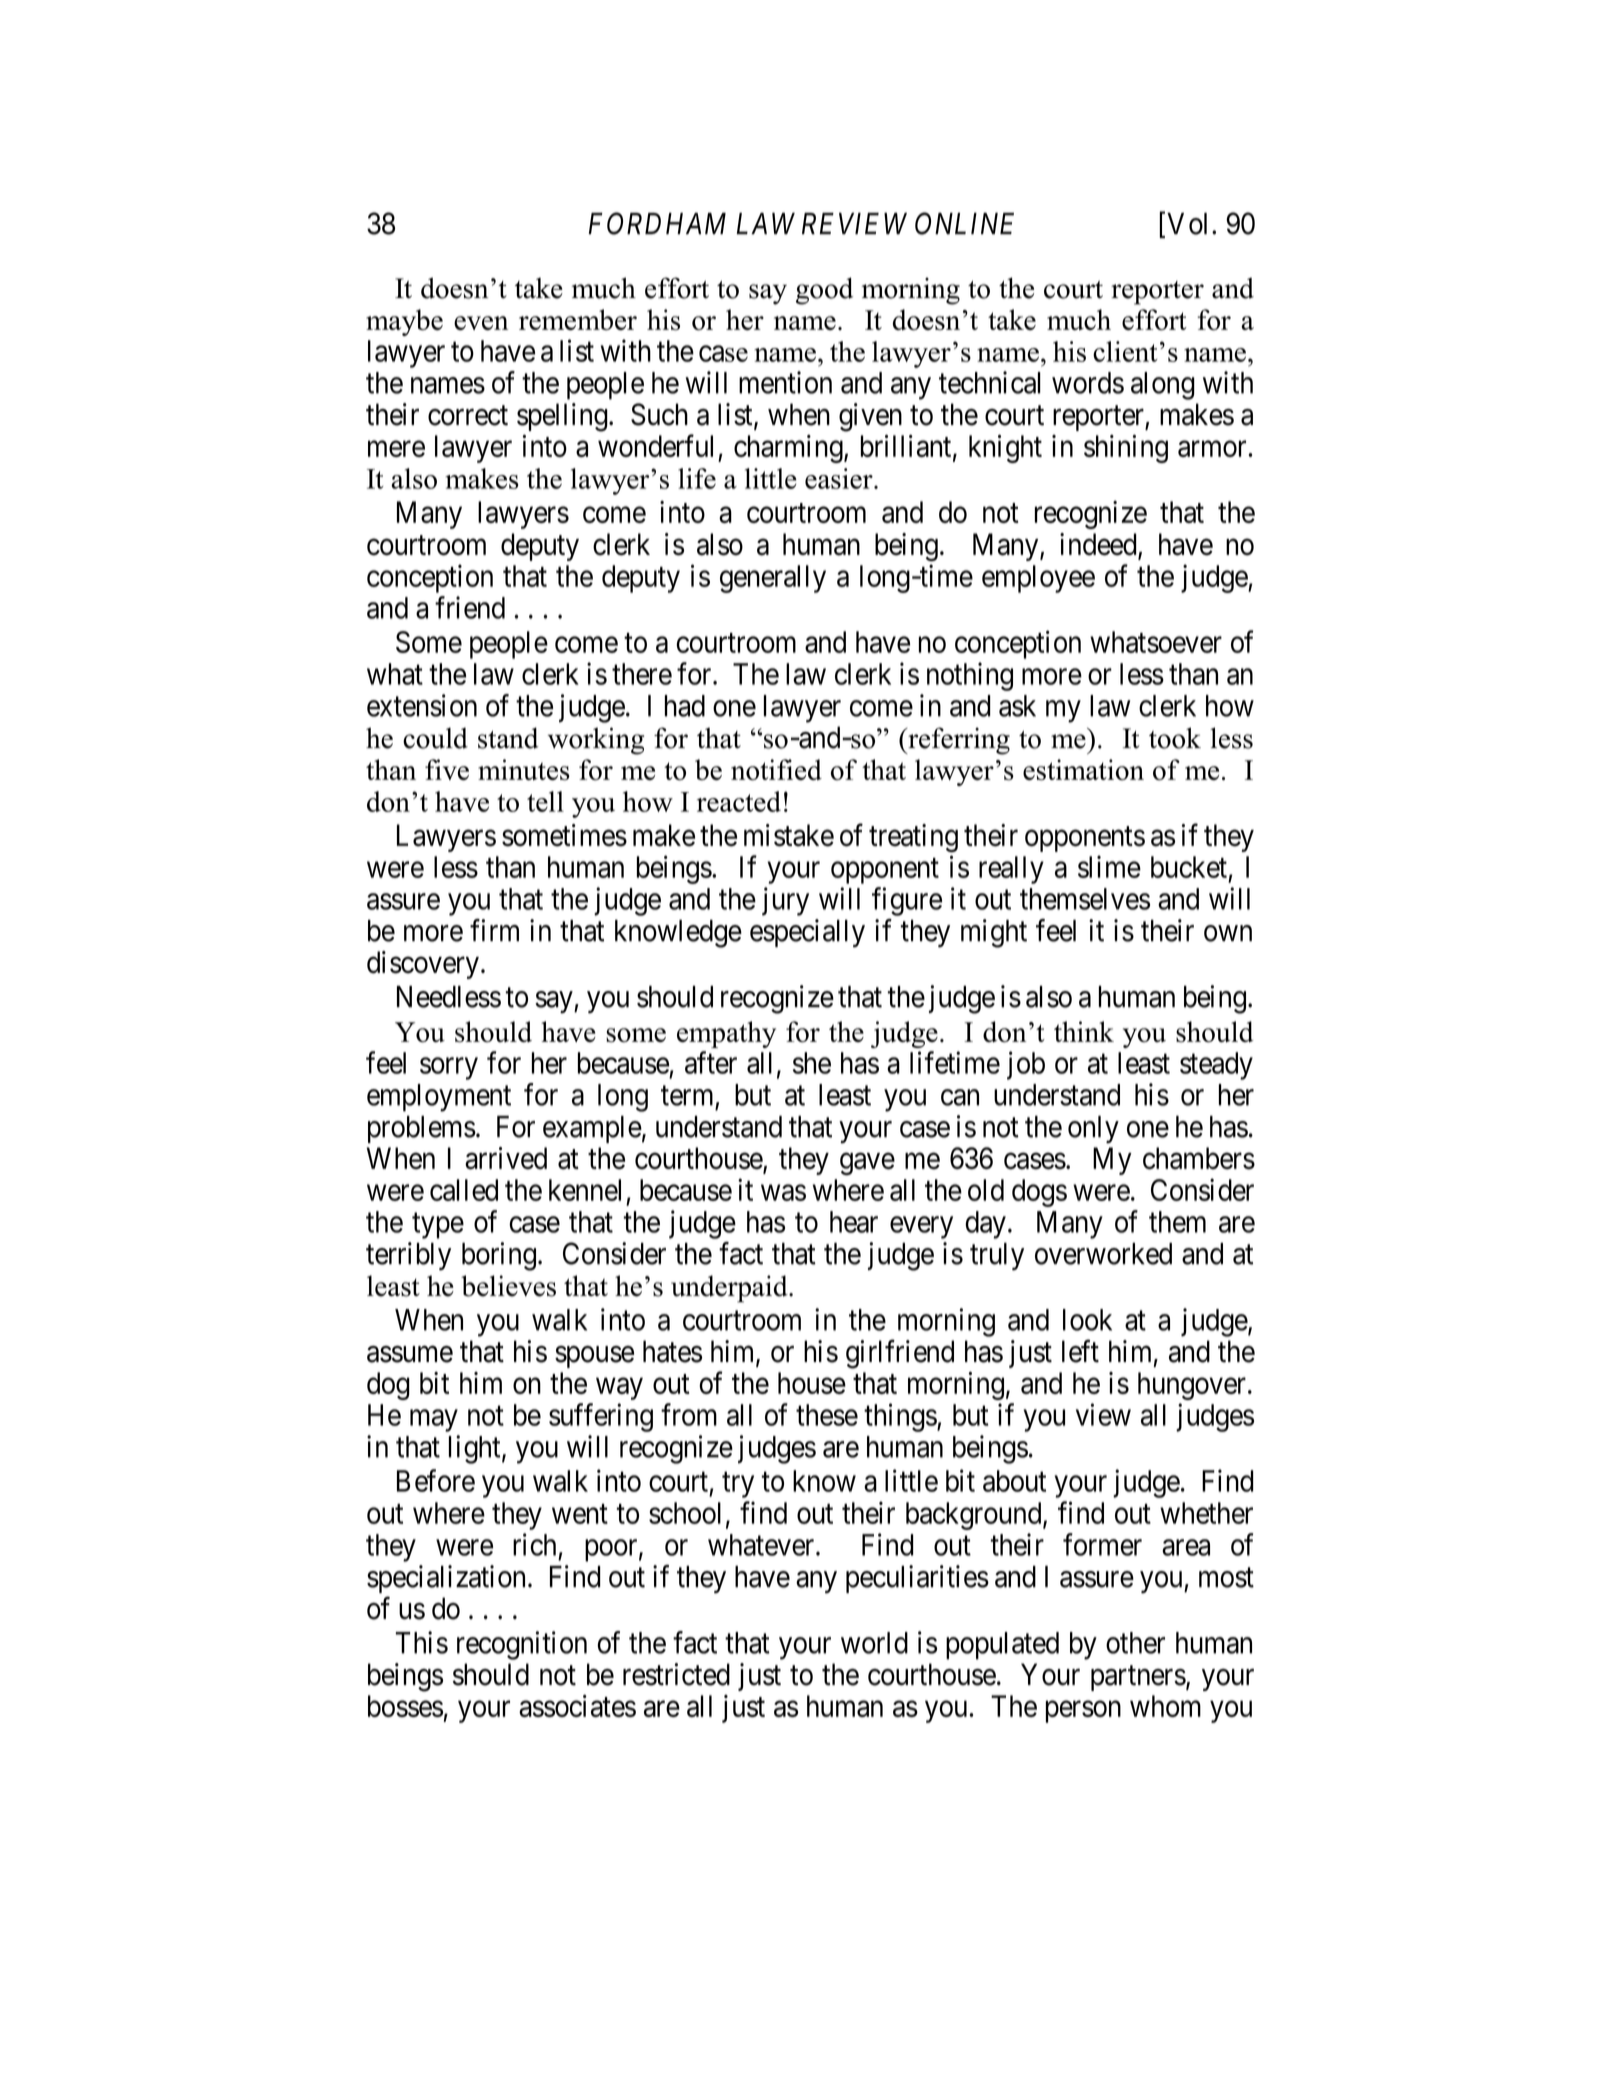  What do you see at coordinates (524, 770) in the image?
I see `minutes` at bounding box center [524, 770].
